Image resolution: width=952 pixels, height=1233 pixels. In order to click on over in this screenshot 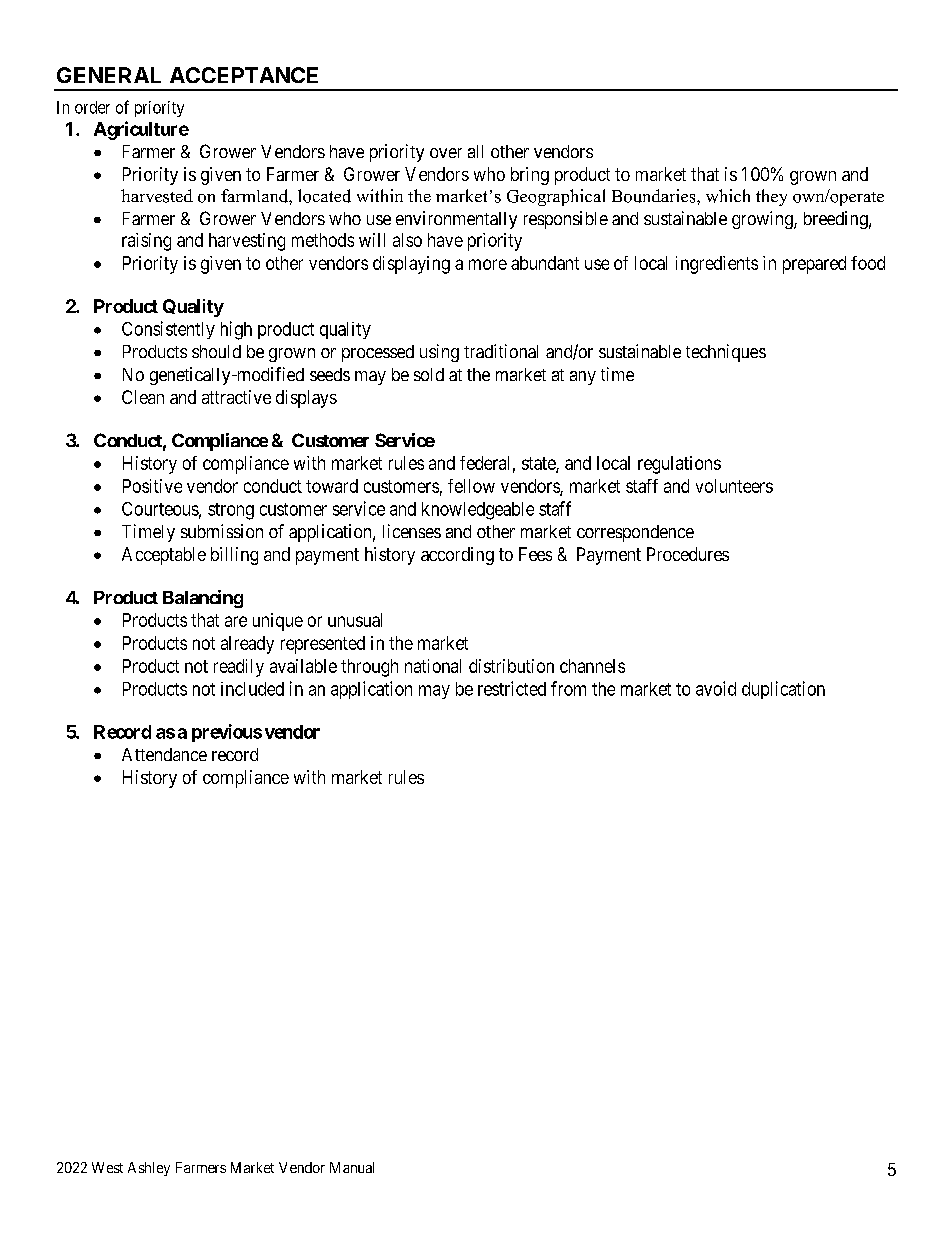, I will do `click(446, 153)`.
